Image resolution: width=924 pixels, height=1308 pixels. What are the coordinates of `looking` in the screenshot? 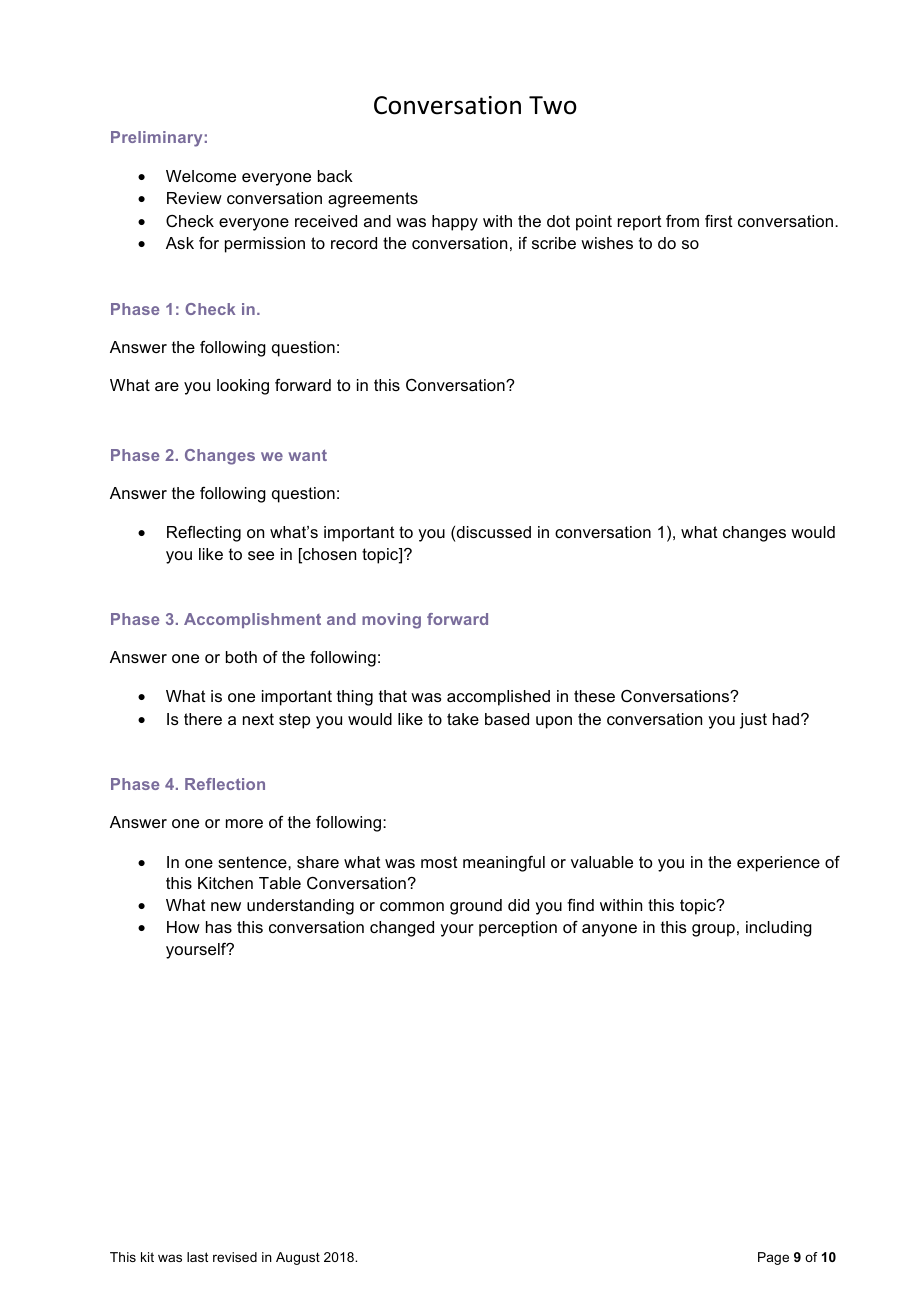 It's located at (243, 387).
